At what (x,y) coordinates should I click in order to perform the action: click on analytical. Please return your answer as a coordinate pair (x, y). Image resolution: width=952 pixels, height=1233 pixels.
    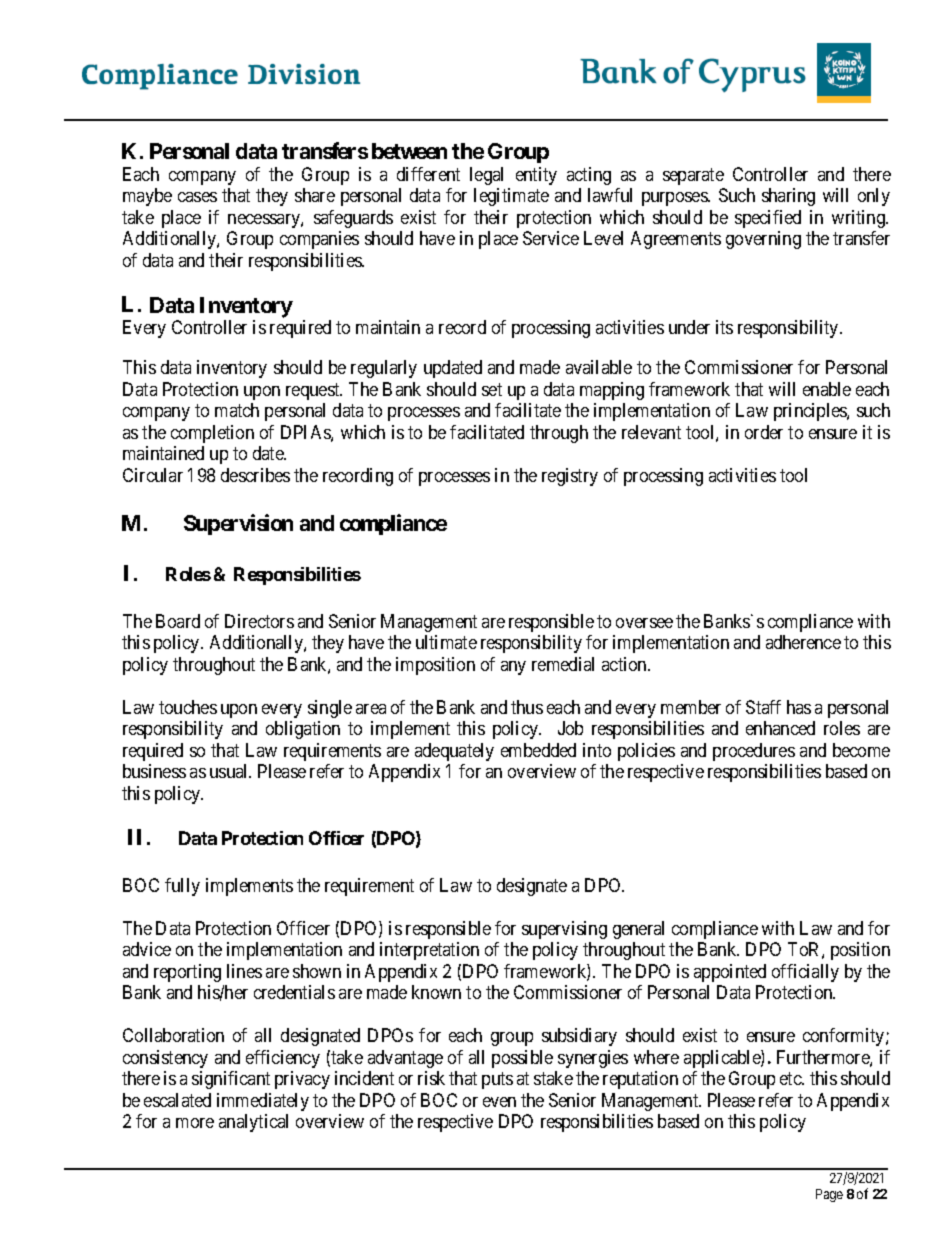
    Looking at the image, I should click on (253, 1123).
